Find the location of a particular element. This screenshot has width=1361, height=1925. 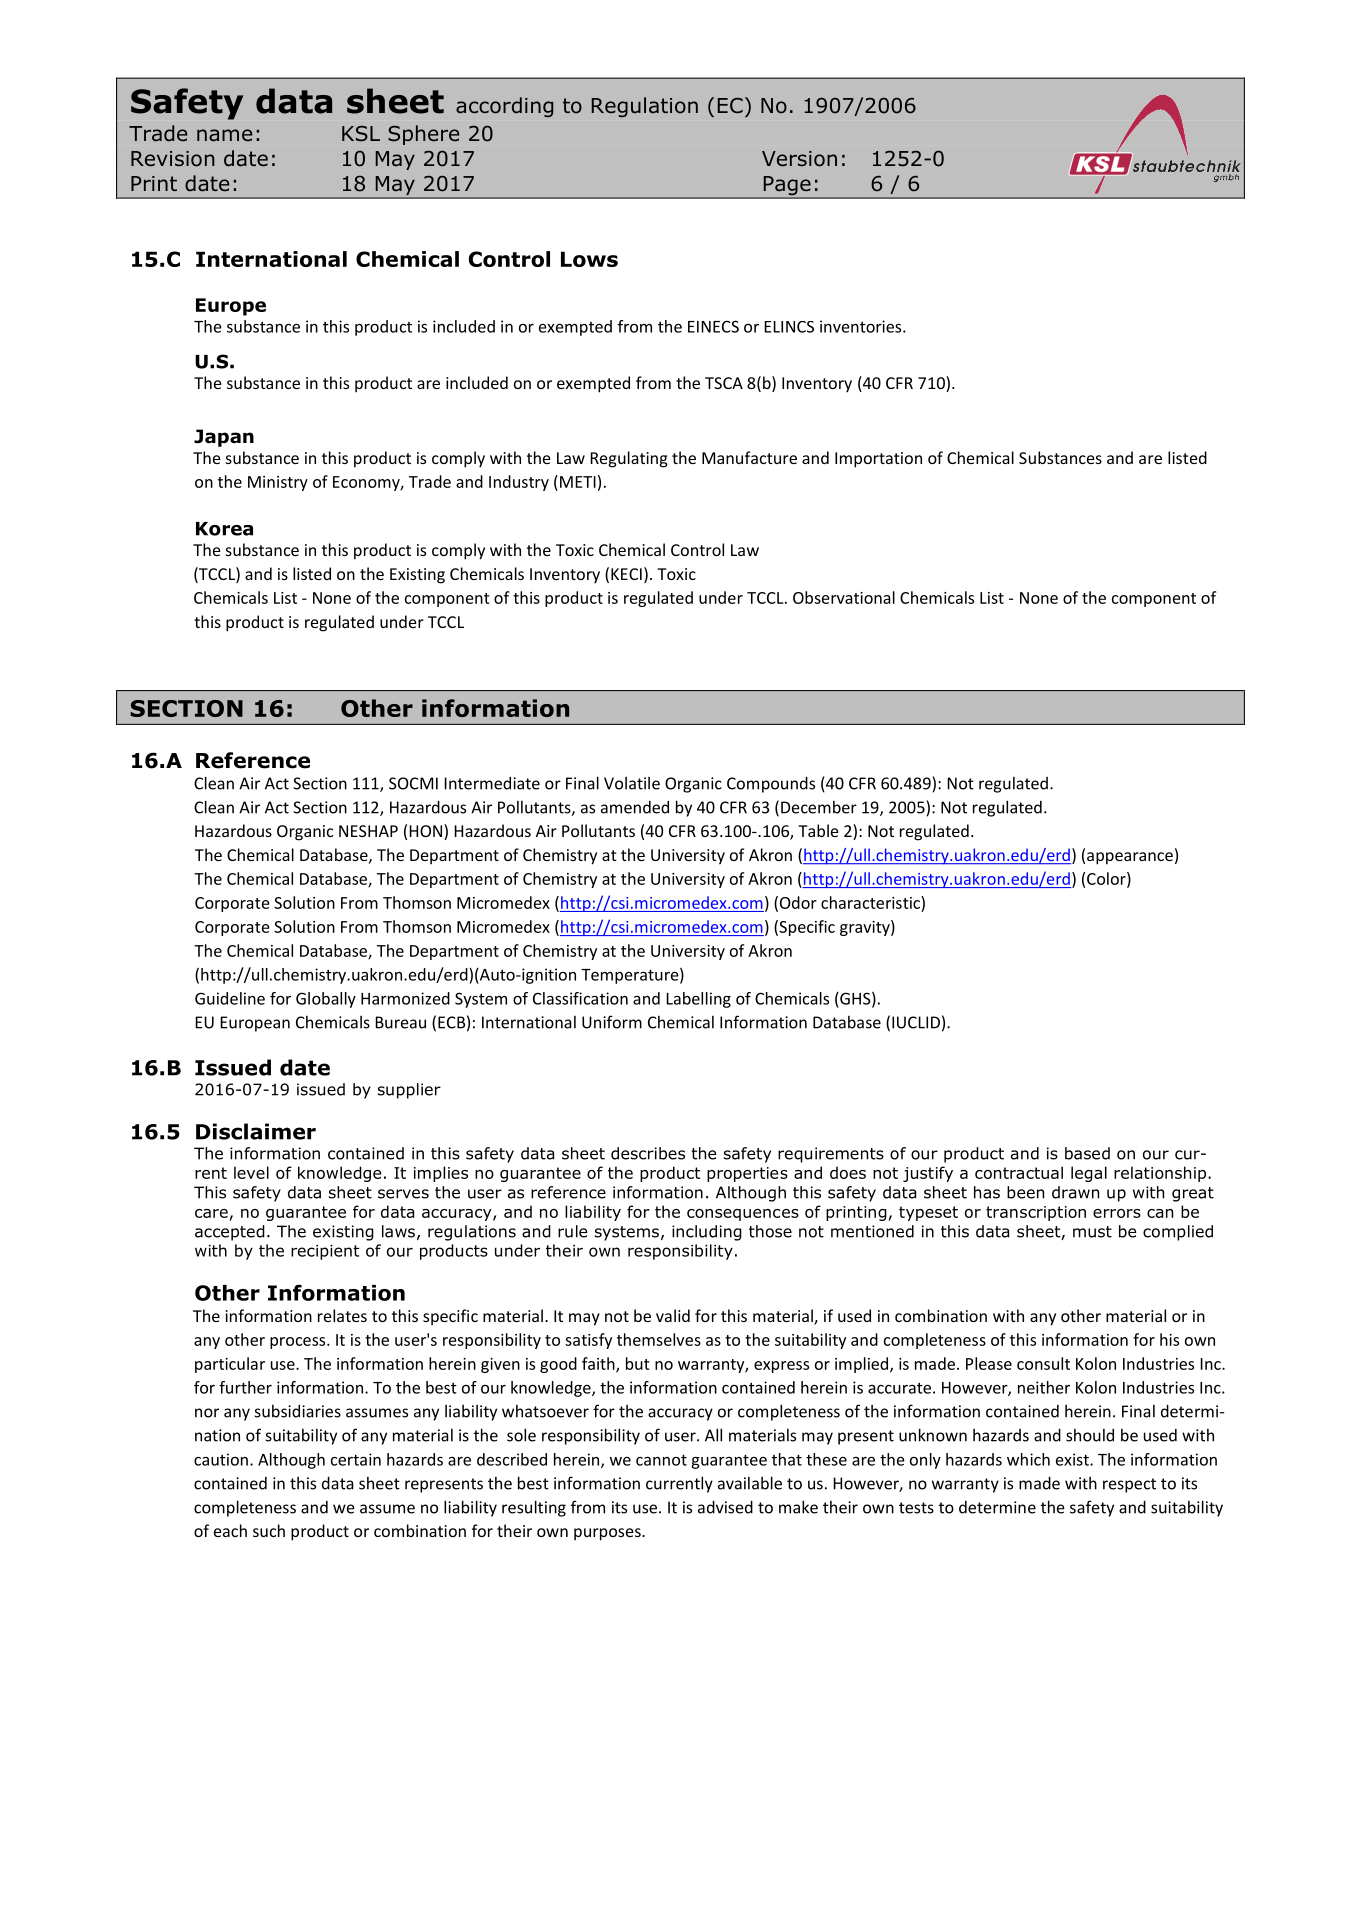

Importation is located at coordinates (878, 460).
